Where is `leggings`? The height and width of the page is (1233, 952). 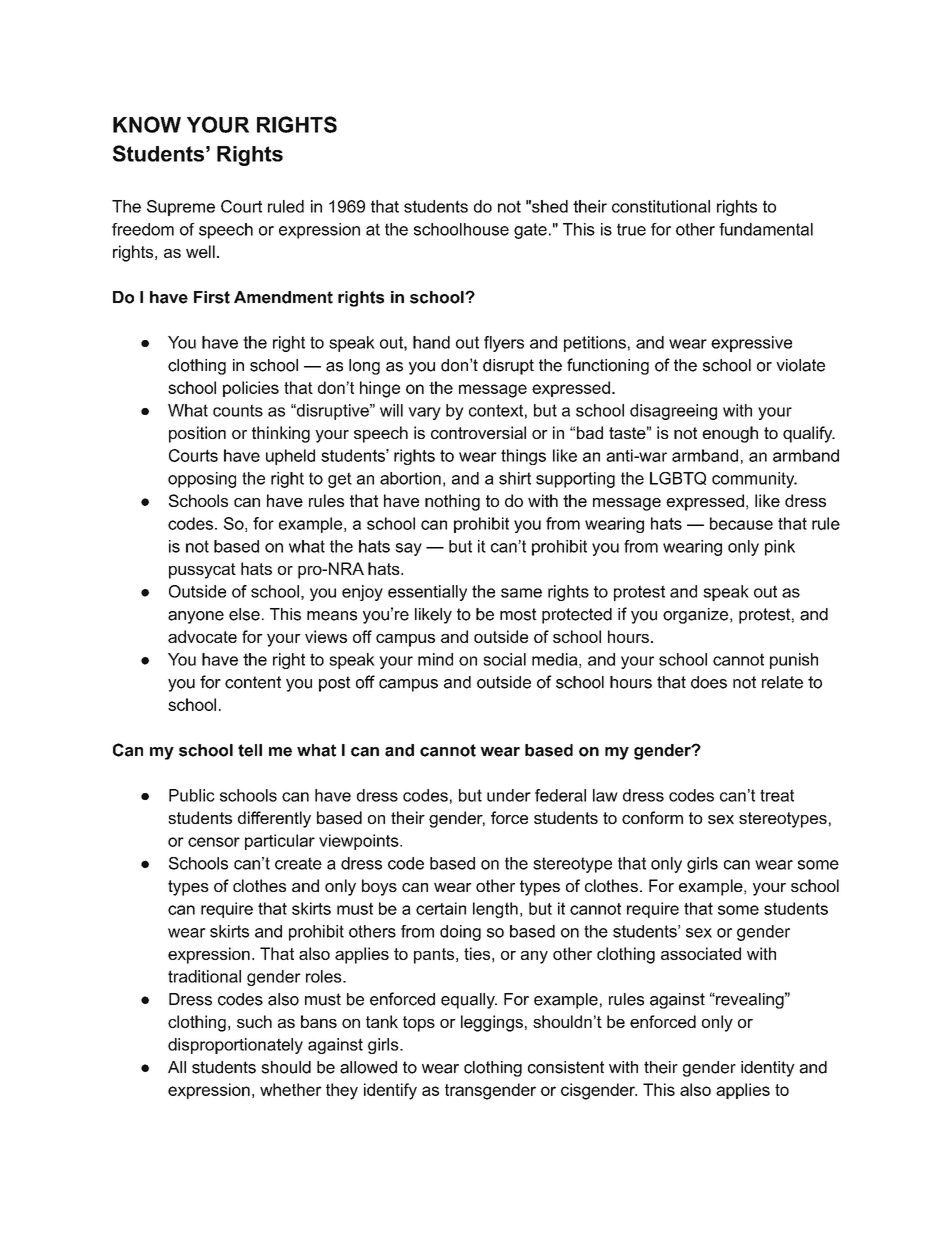
leggings is located at coordinates (492, 1023).
